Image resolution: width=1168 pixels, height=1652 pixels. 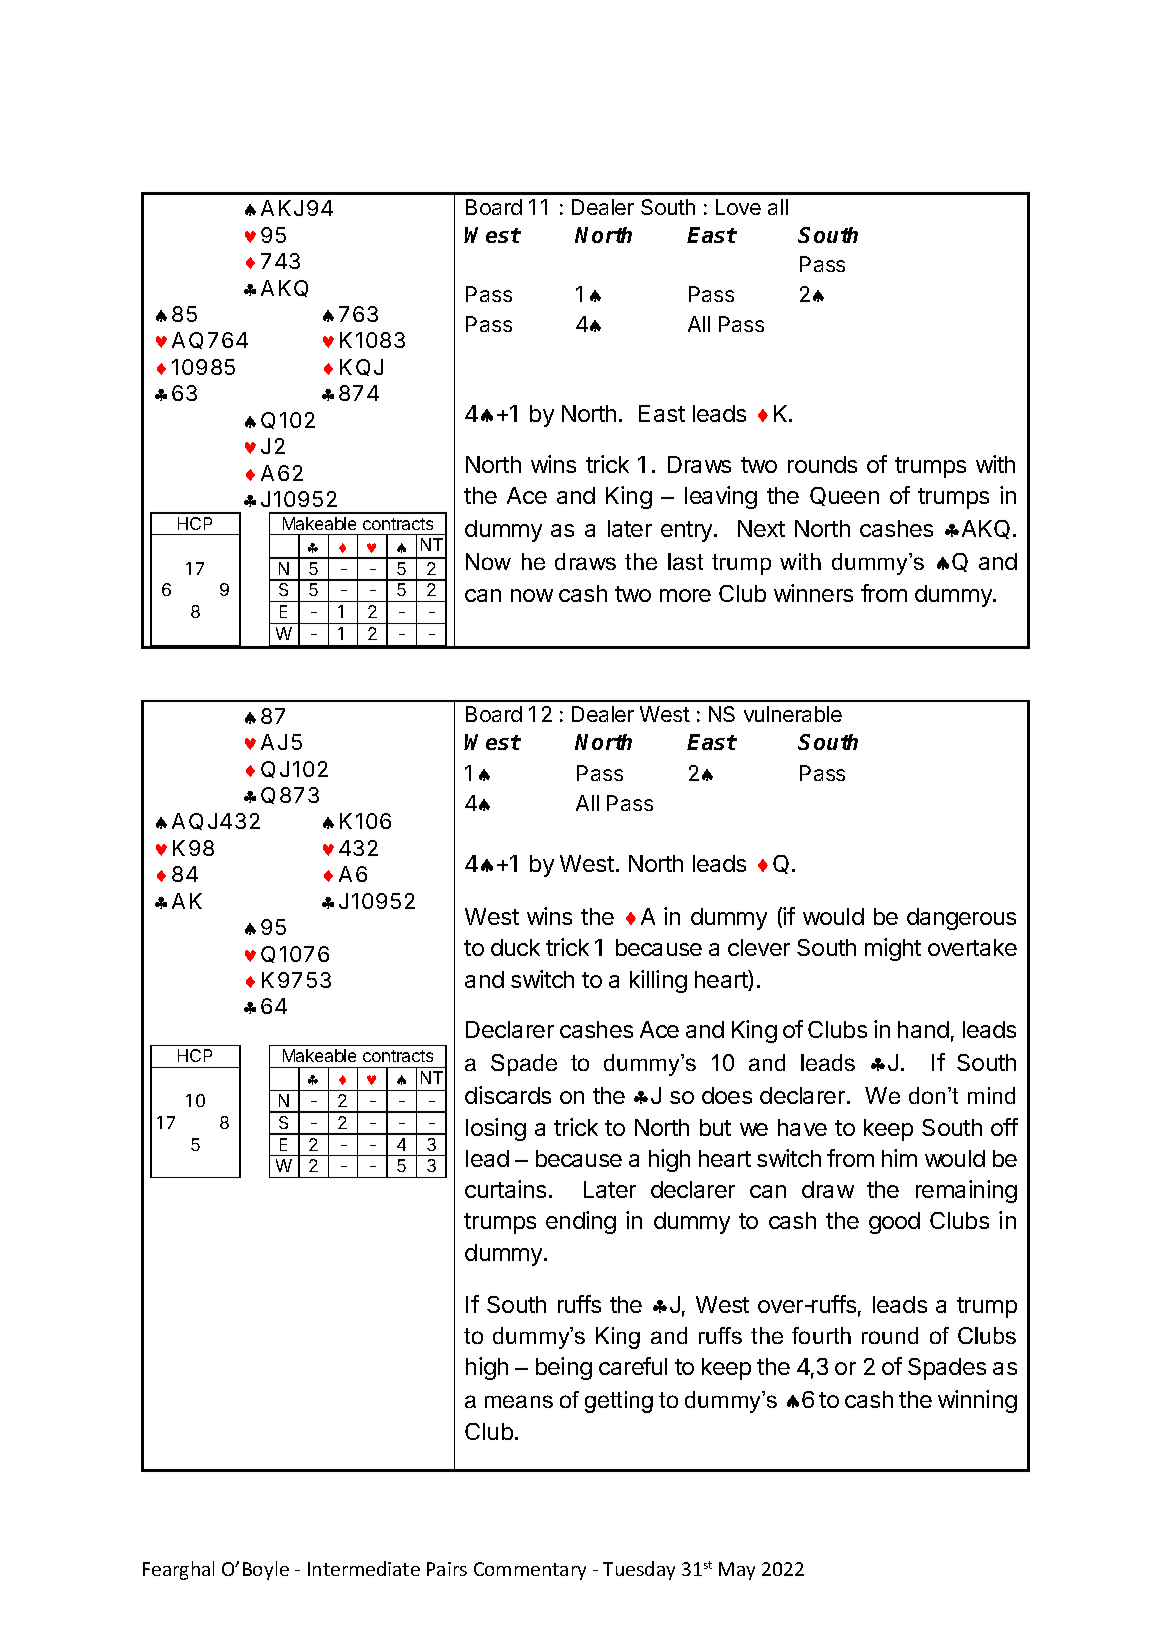 I want to click on Pairs, so click(x=447, y=1569).
